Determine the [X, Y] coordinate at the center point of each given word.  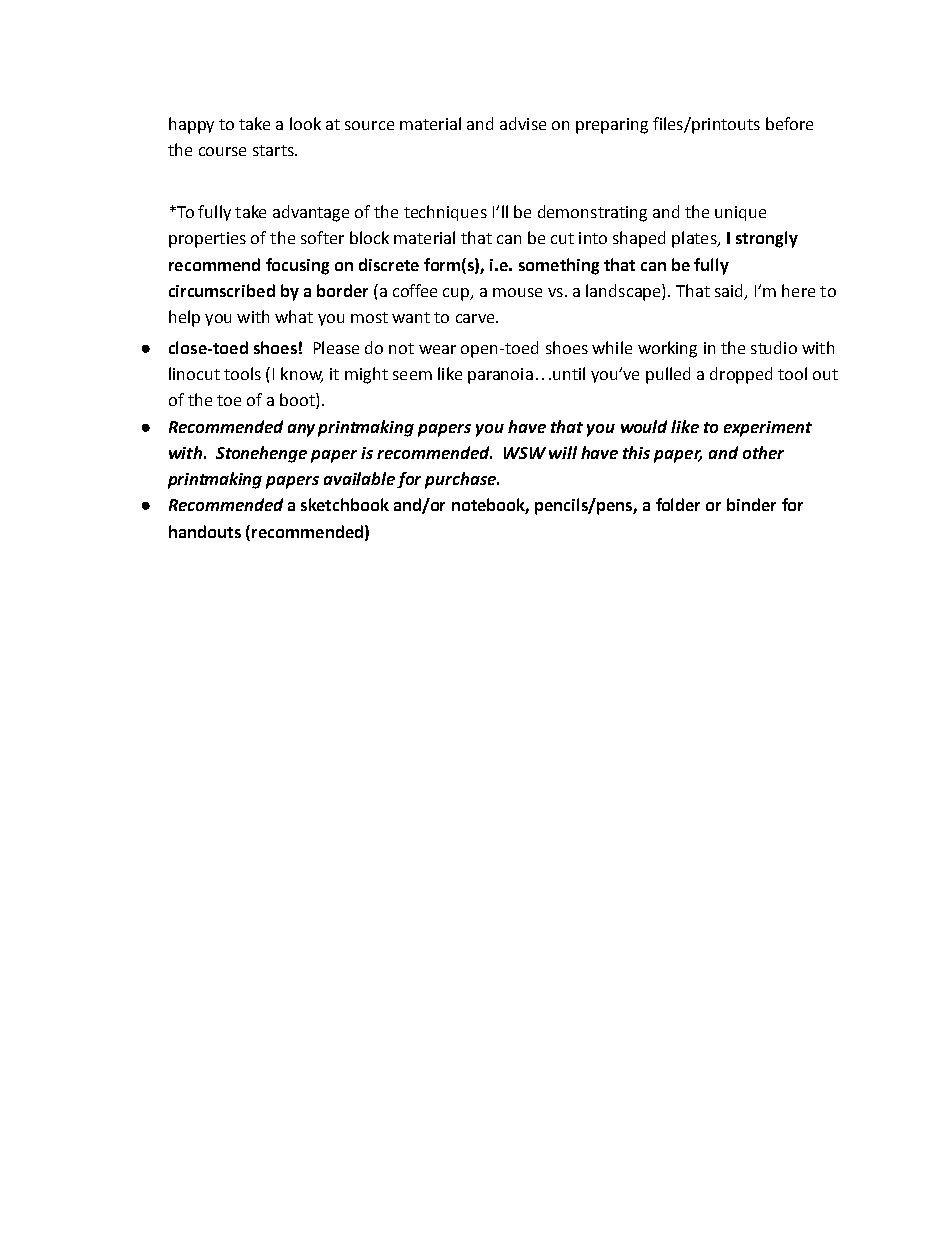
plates [695, 239]
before [789, 123]
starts [274, 150]
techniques [445, 213]
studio [774, 347]
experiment [768, 429]
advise [523, 123]
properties [207, 240]
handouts [205, 531]
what [294, 316]
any [301, 430]
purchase [461, 480]
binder [751, 504]
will [563, 452]
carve [476, 318]
